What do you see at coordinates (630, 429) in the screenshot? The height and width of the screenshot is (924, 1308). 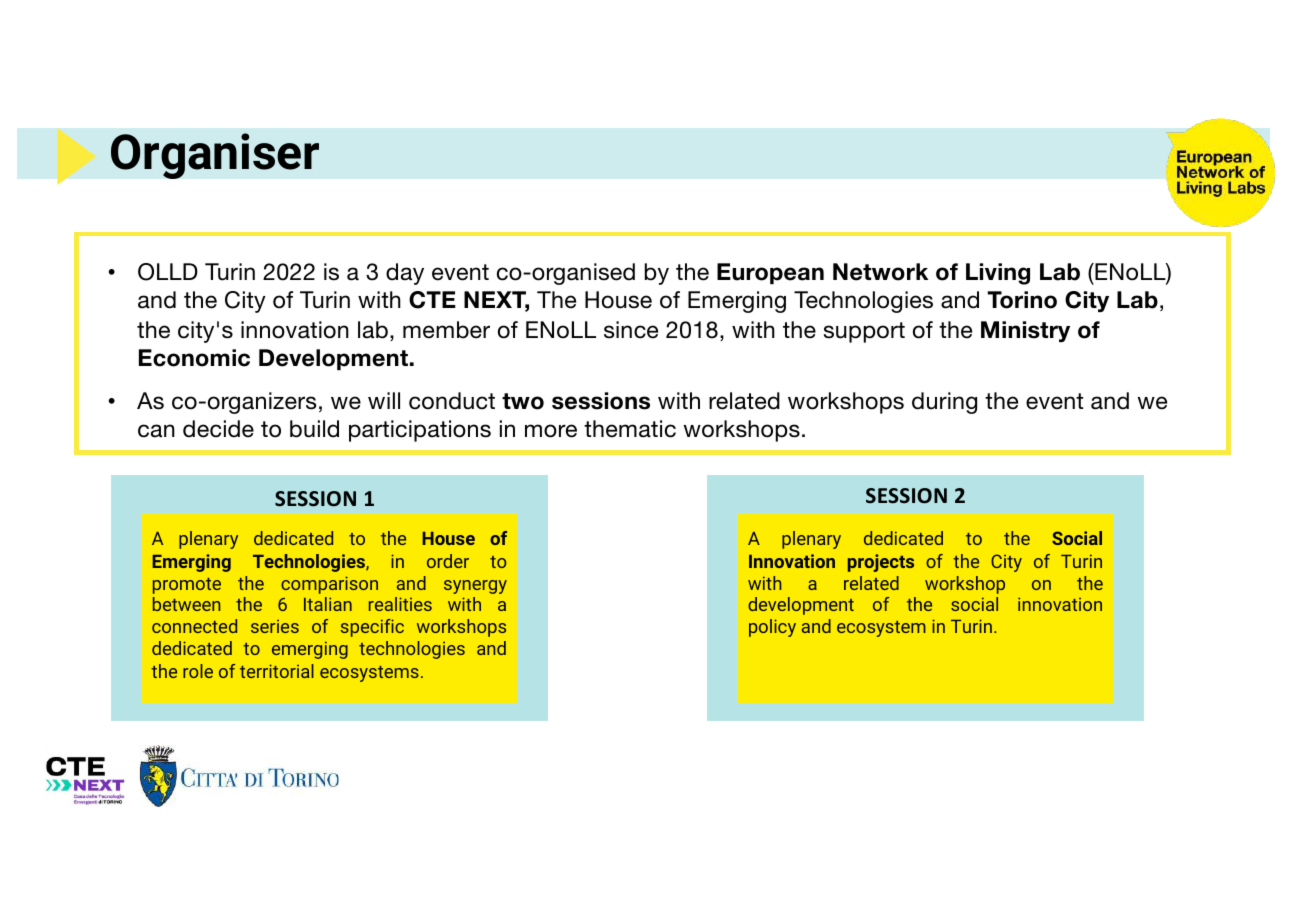 I see `thematic` at bounding box center [630, 429].
